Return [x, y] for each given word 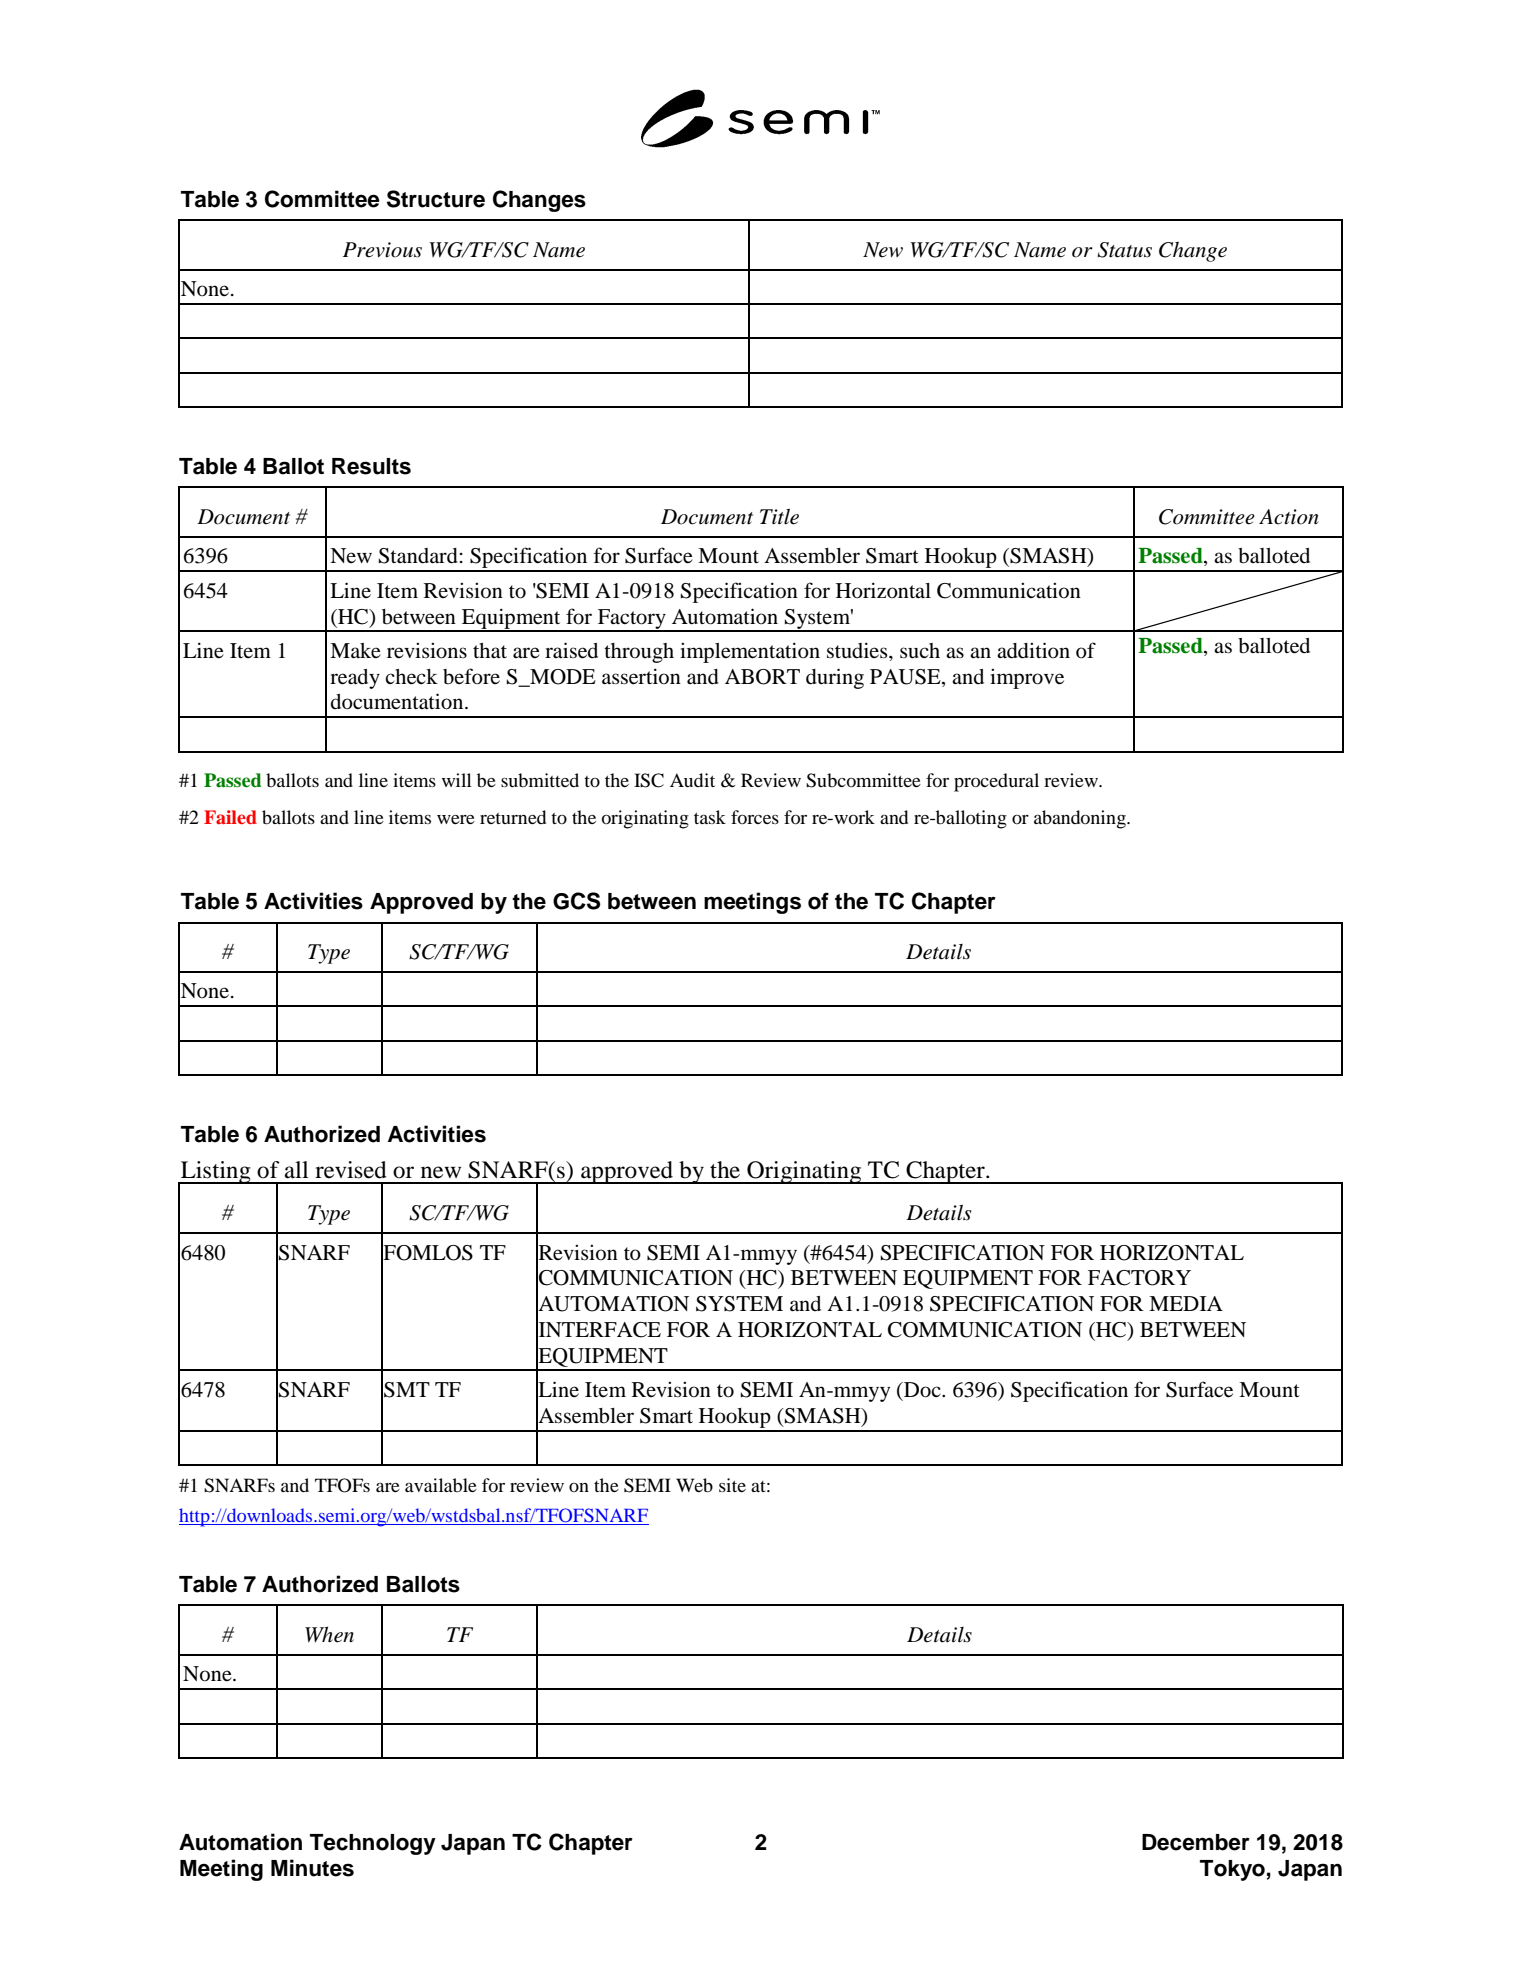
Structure [436, 199]
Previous [382, 250]
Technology [373, 1844]
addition [1033, 650]
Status [1124, 250]
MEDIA [1186, 1303]
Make [355, 651]
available [441, 1485]
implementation [750, 652]
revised [351, 1170]
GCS [576, 901]
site [732, 1485]
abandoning [1081, 819]
